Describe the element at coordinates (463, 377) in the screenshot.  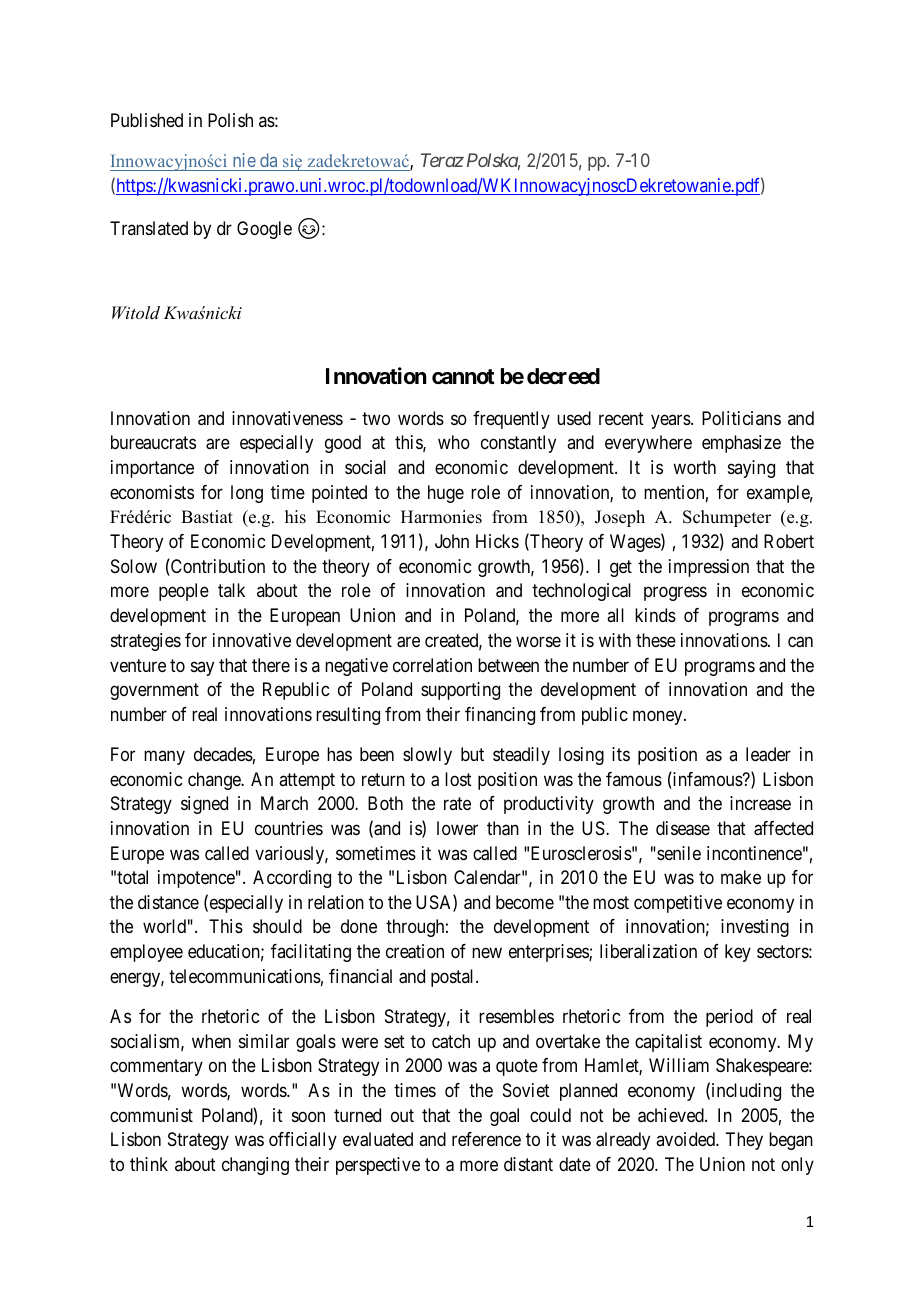
I see `cannot` at that location.
